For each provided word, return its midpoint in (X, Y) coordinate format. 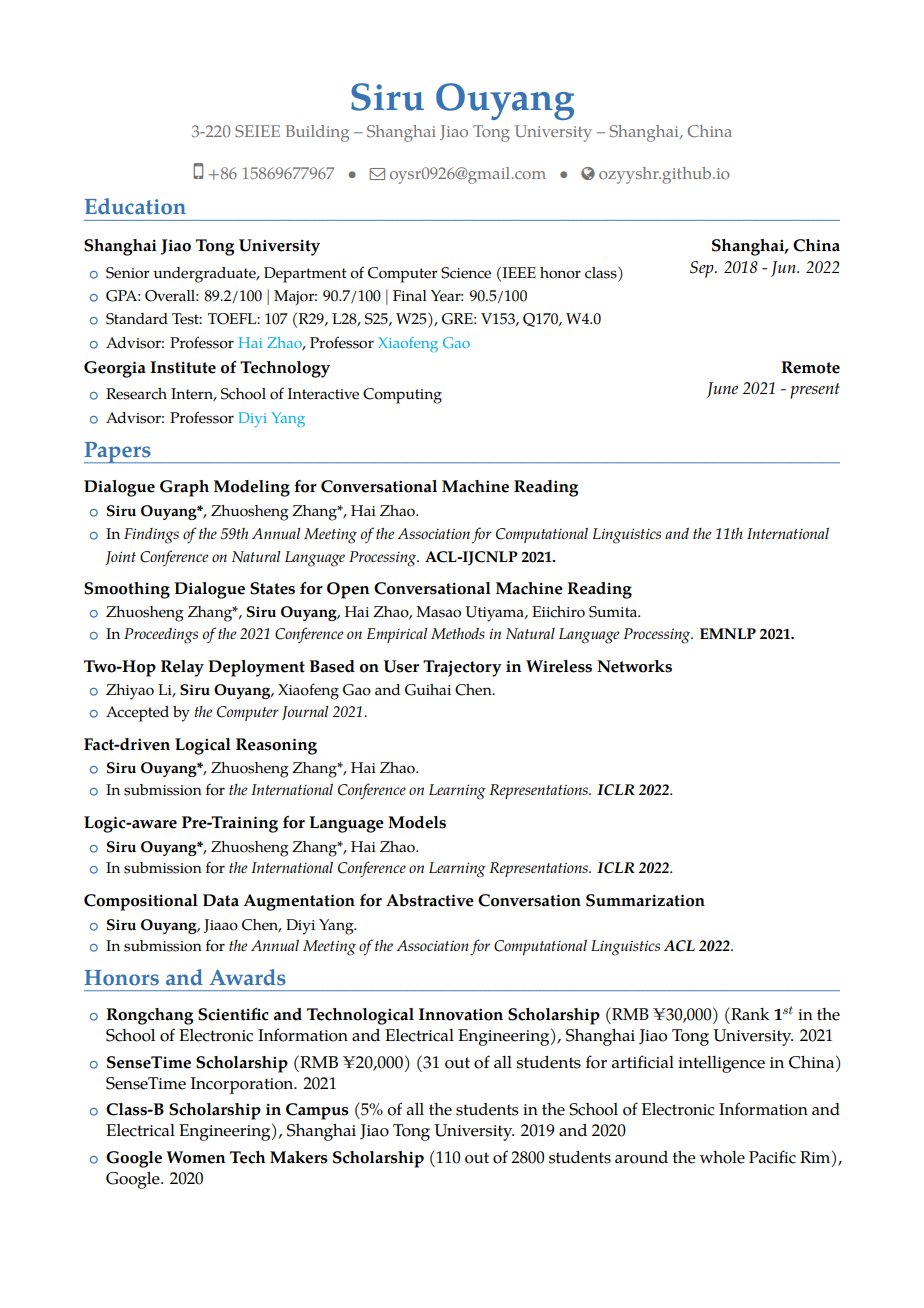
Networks (634, 666)
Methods (458, 633)
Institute (183, 367)
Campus (317, 1111)
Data (221, 900)
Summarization (645, 900)
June (722, 390)
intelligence (721, 1064)
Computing (402, 396)
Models (417, 822)
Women (196, 1157)
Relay (182, 668)
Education (135, 206)
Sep (703, 269)
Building (317, 133)
